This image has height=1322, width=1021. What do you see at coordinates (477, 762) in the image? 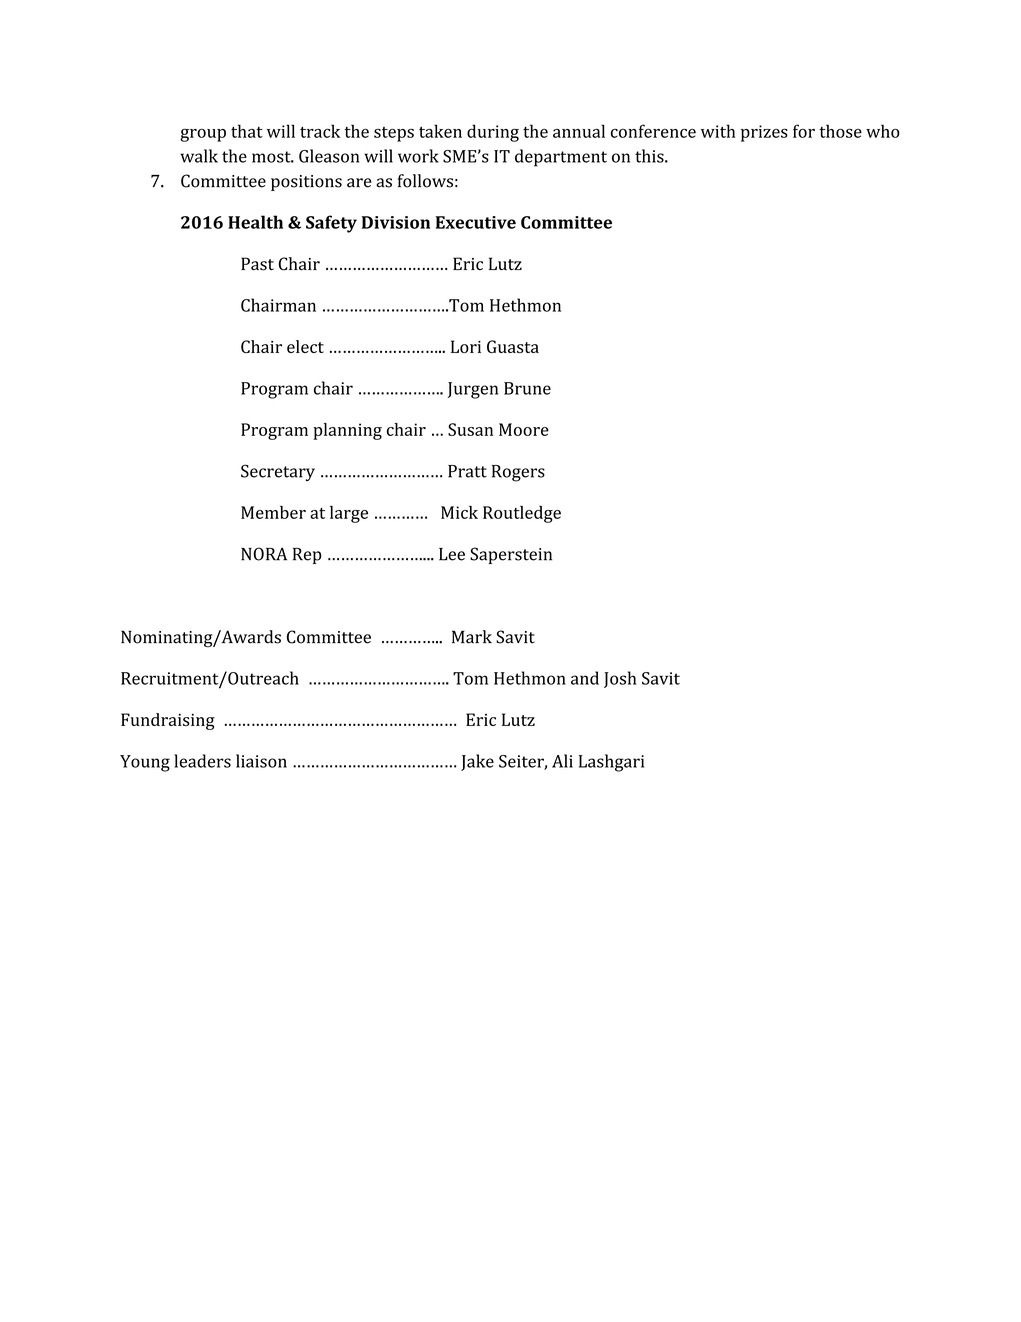
I see `Jake` at bounding box center [477, 762].
